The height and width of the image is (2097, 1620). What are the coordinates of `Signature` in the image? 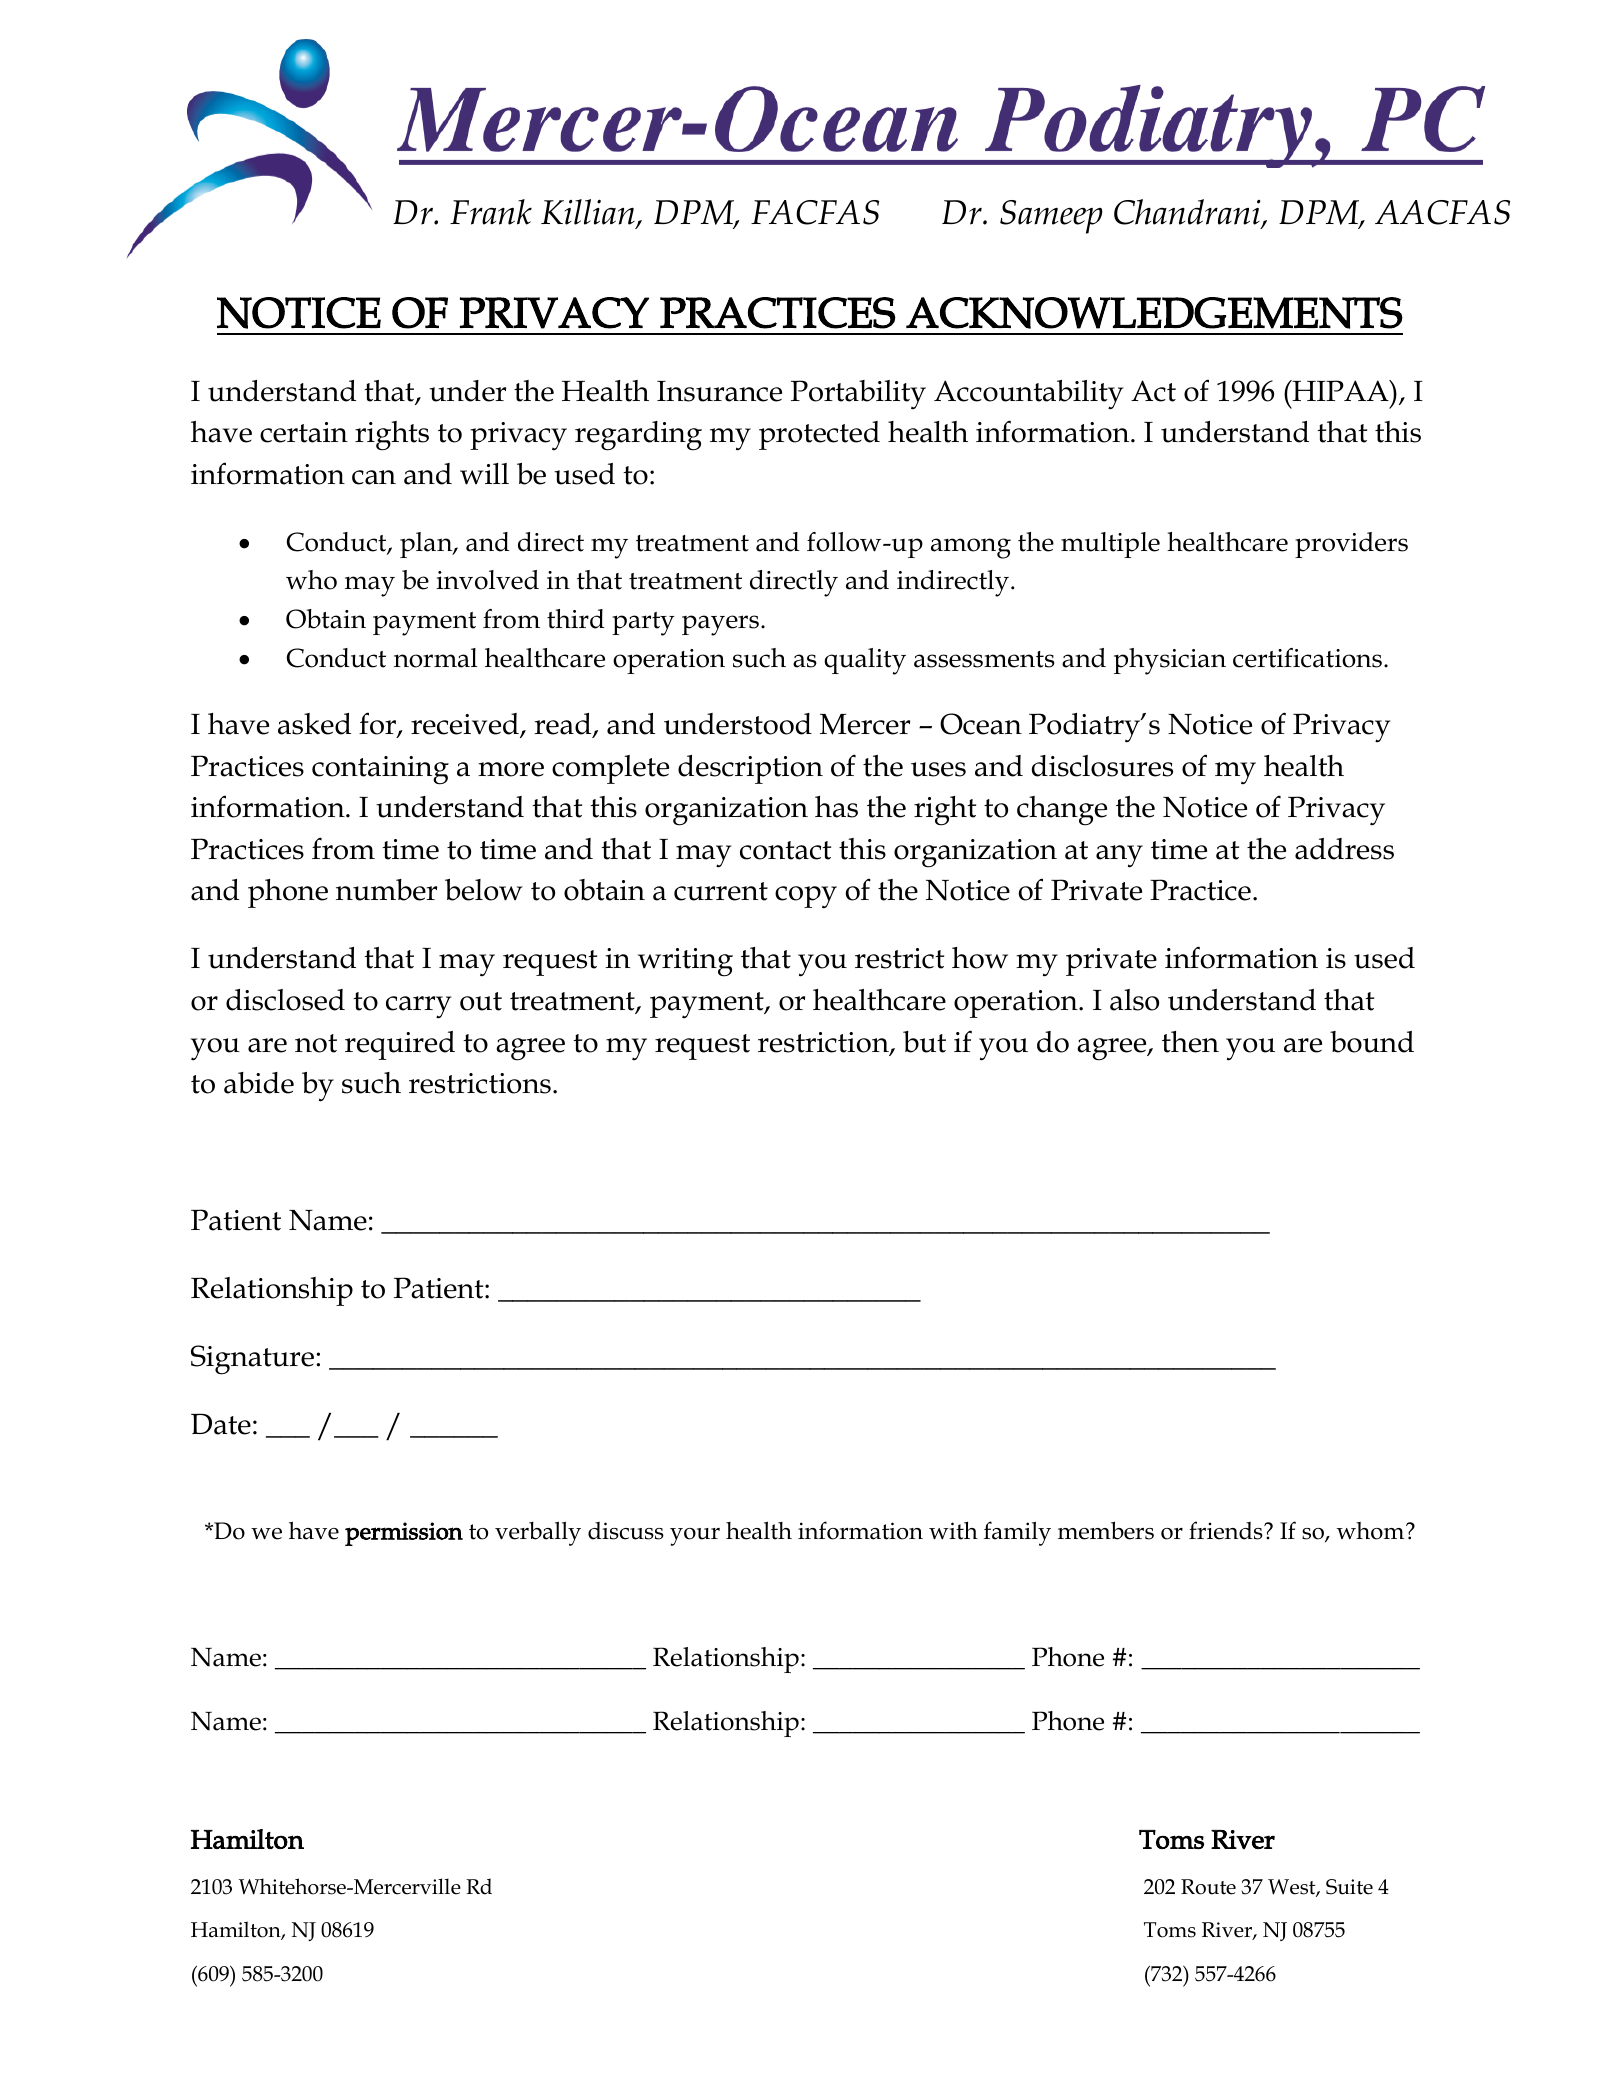 It's located at (252, 1360).
